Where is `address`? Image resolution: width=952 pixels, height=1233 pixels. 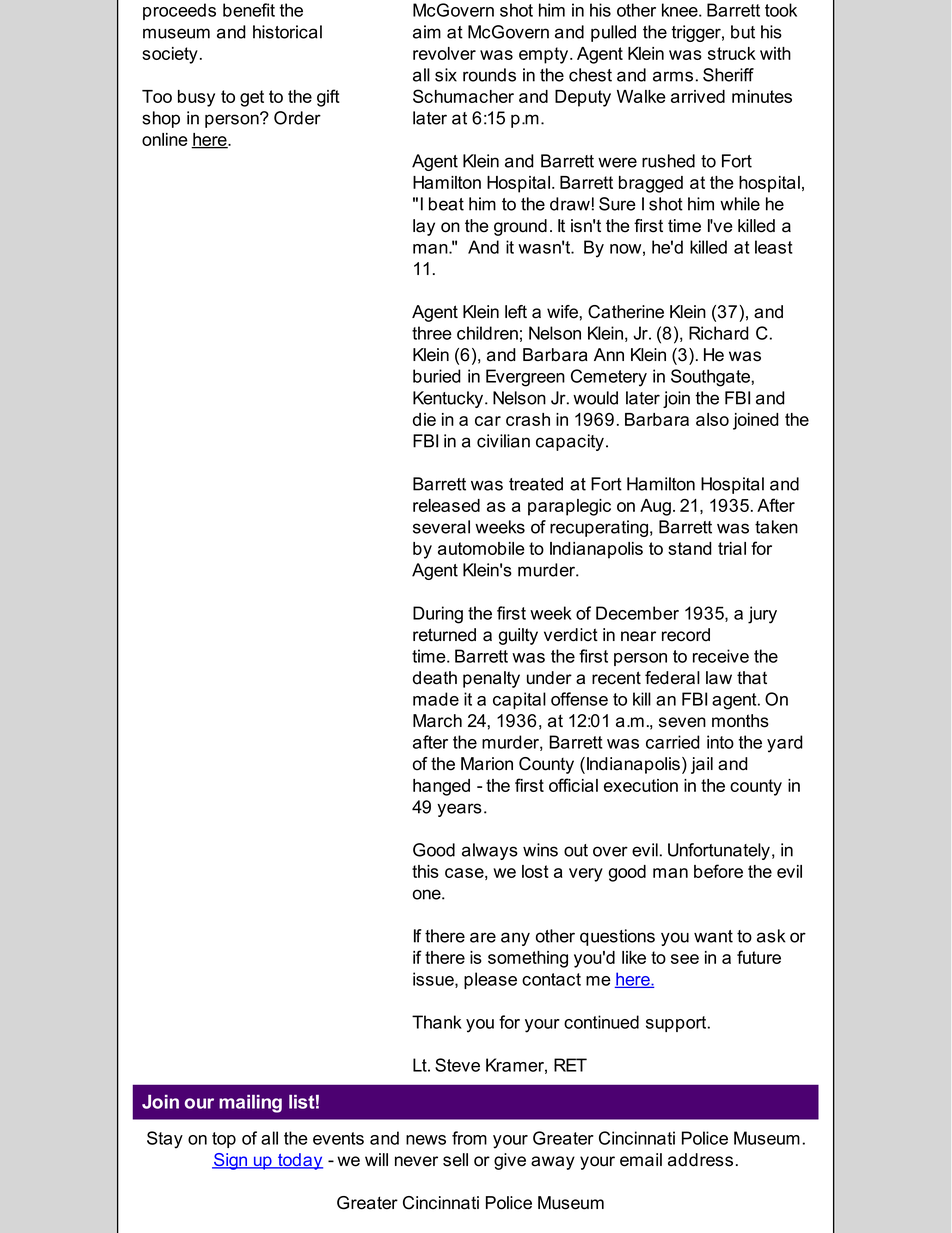 address is located at coordinates (700, 1160).
